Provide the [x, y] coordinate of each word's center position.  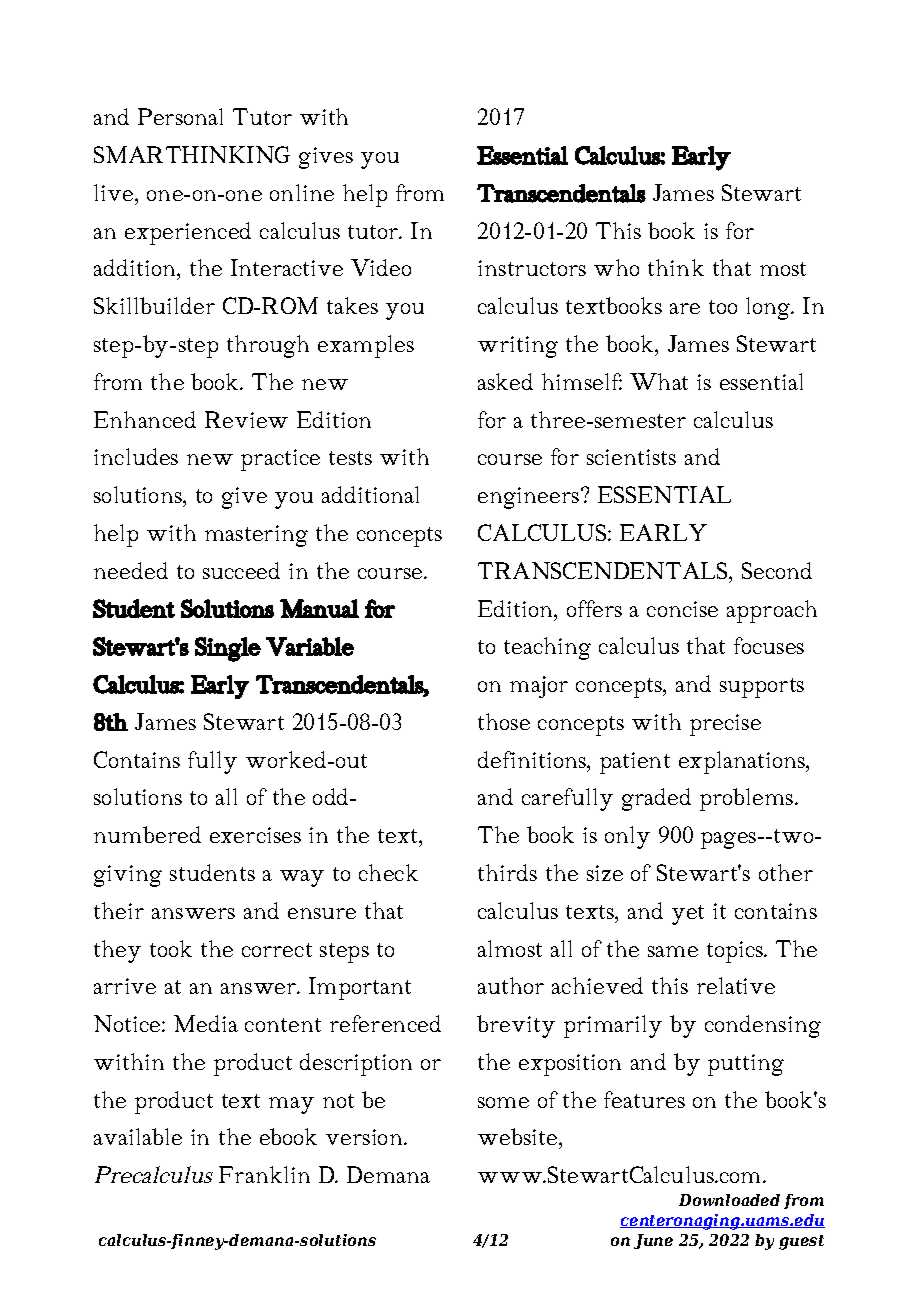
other [786, 872]
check [388, 872]
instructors [532, 268]
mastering [256, 536]
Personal [180, 116]
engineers [530, 498]
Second [777, 570]
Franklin [264, 1174]
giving [128, 876]
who [616, 267]
